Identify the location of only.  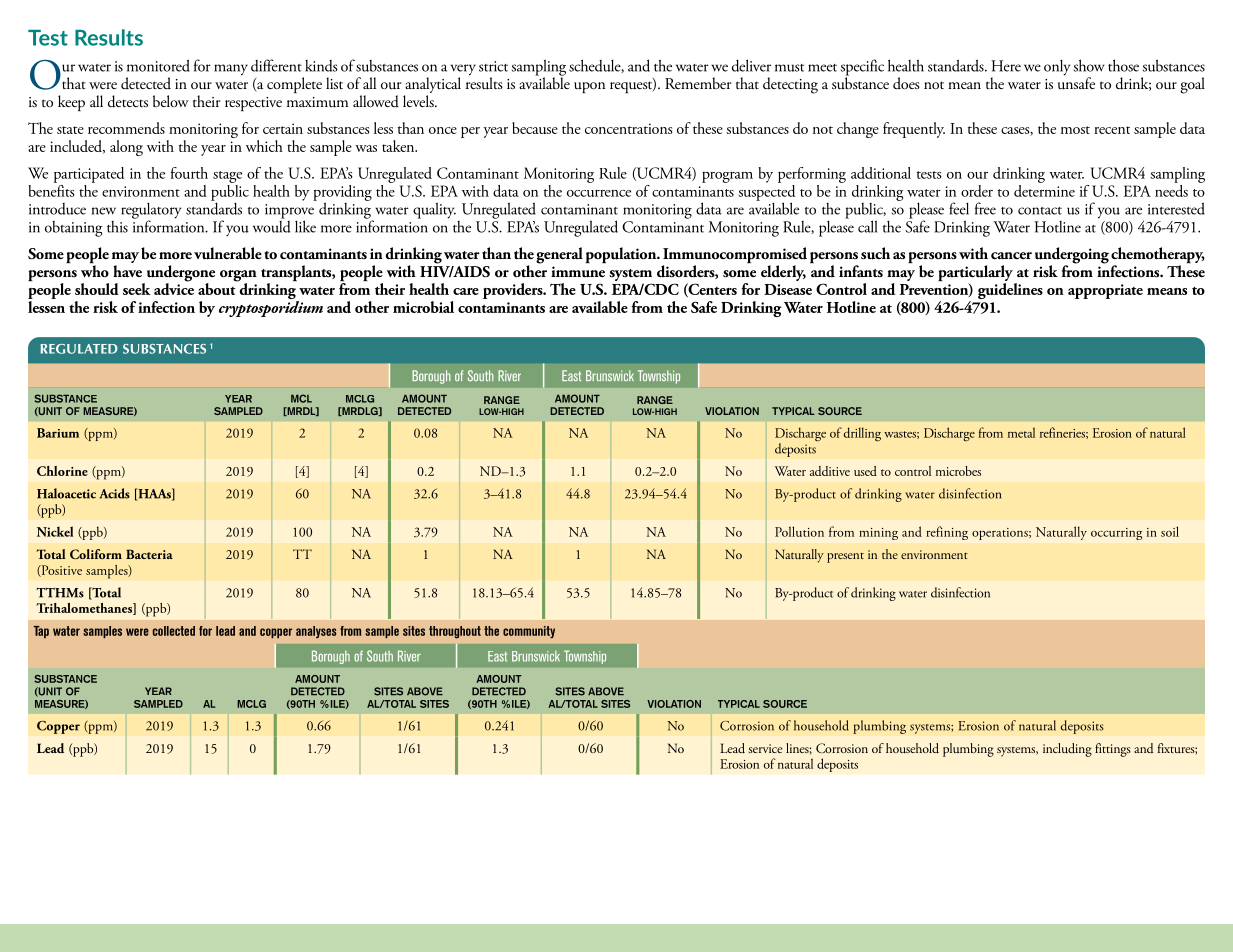
(1057, 67).
